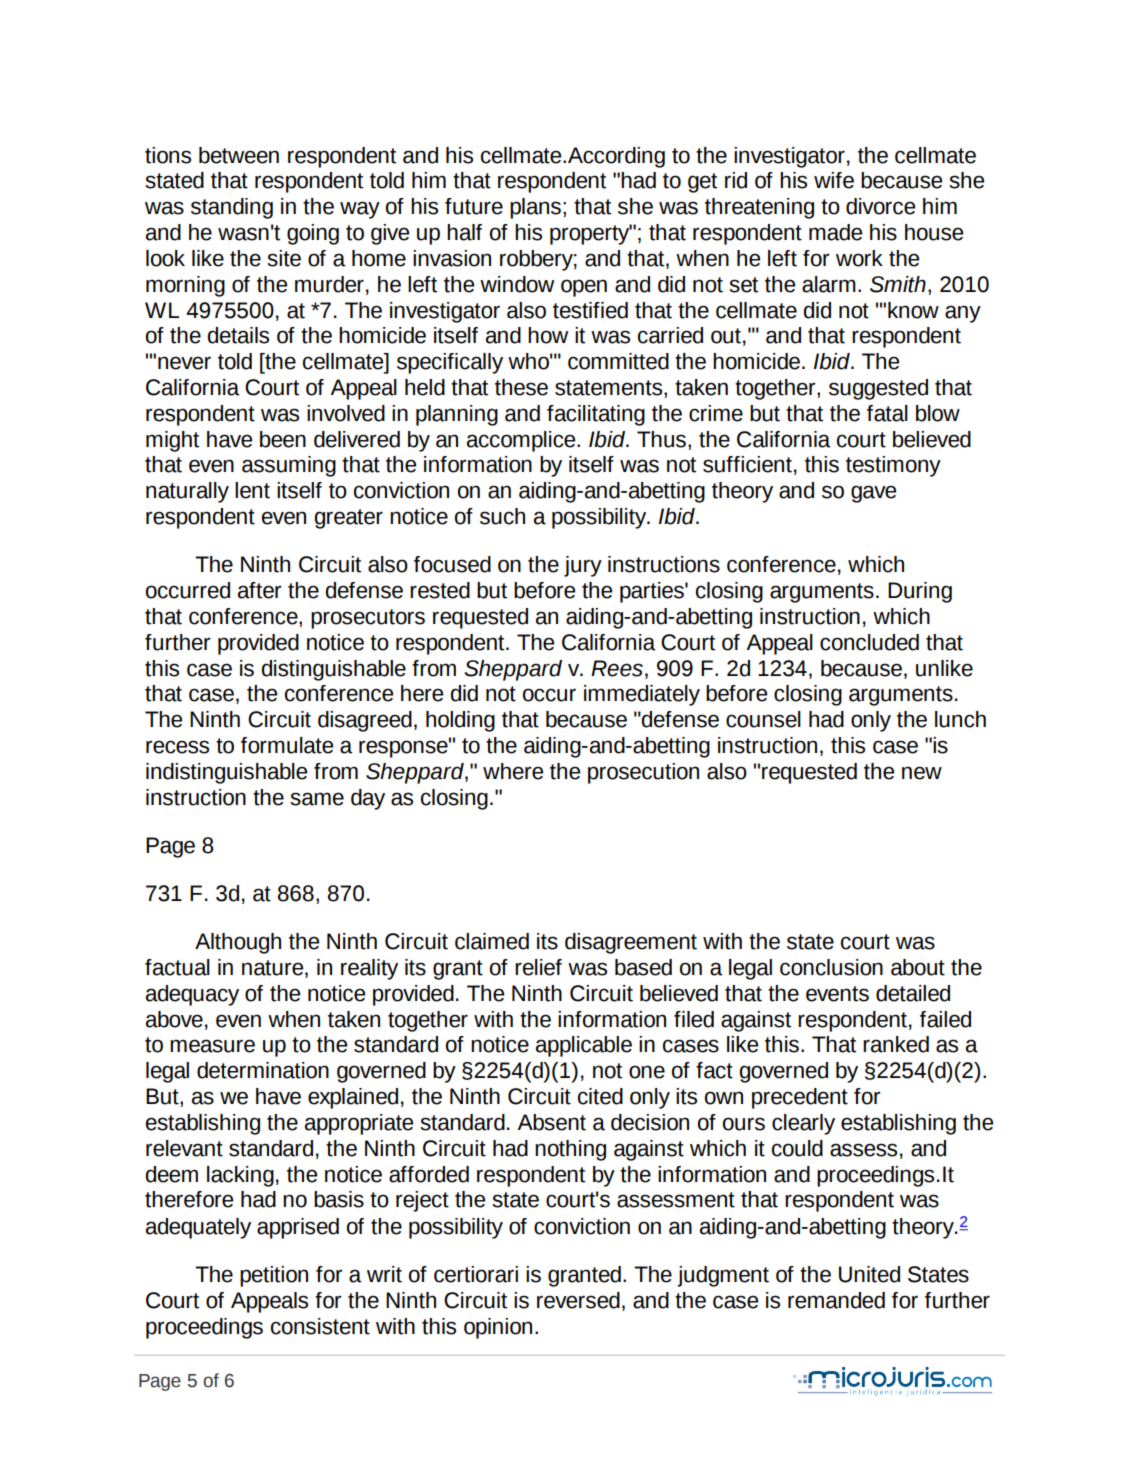 The width and height of the screenshot is (1139, 1474). I want to click on plans, so click(535, 208).
